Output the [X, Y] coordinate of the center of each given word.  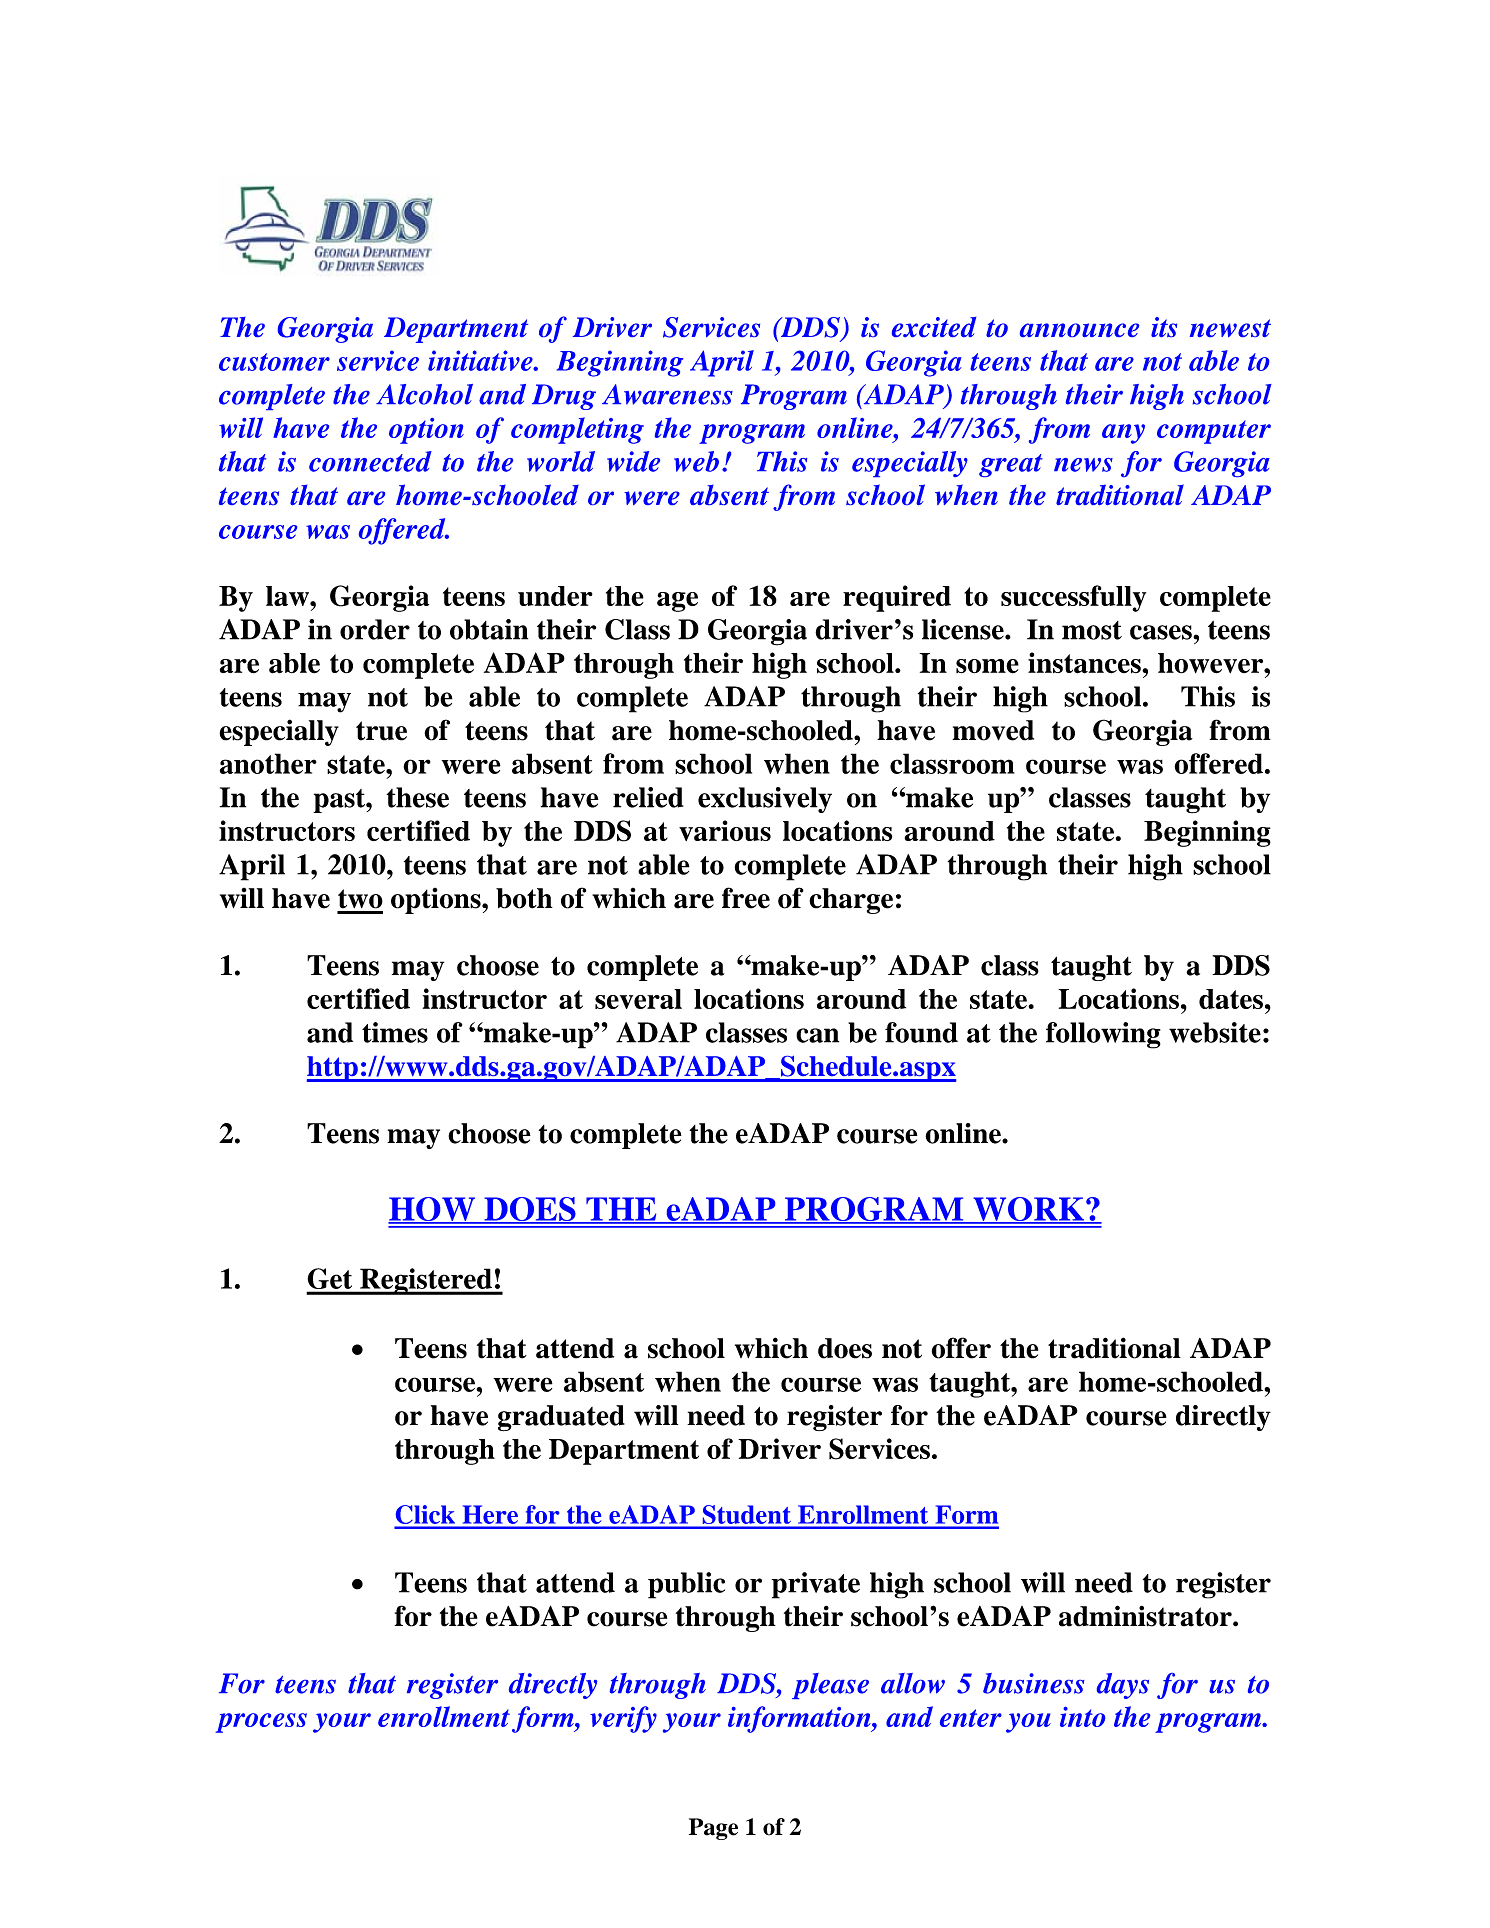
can [817, 1035]
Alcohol [424, 394]
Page [713, 1829]
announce [1079, 330]
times [395, 1032]
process [261, 1723]
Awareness [667, 394]
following [1103, 1035]
